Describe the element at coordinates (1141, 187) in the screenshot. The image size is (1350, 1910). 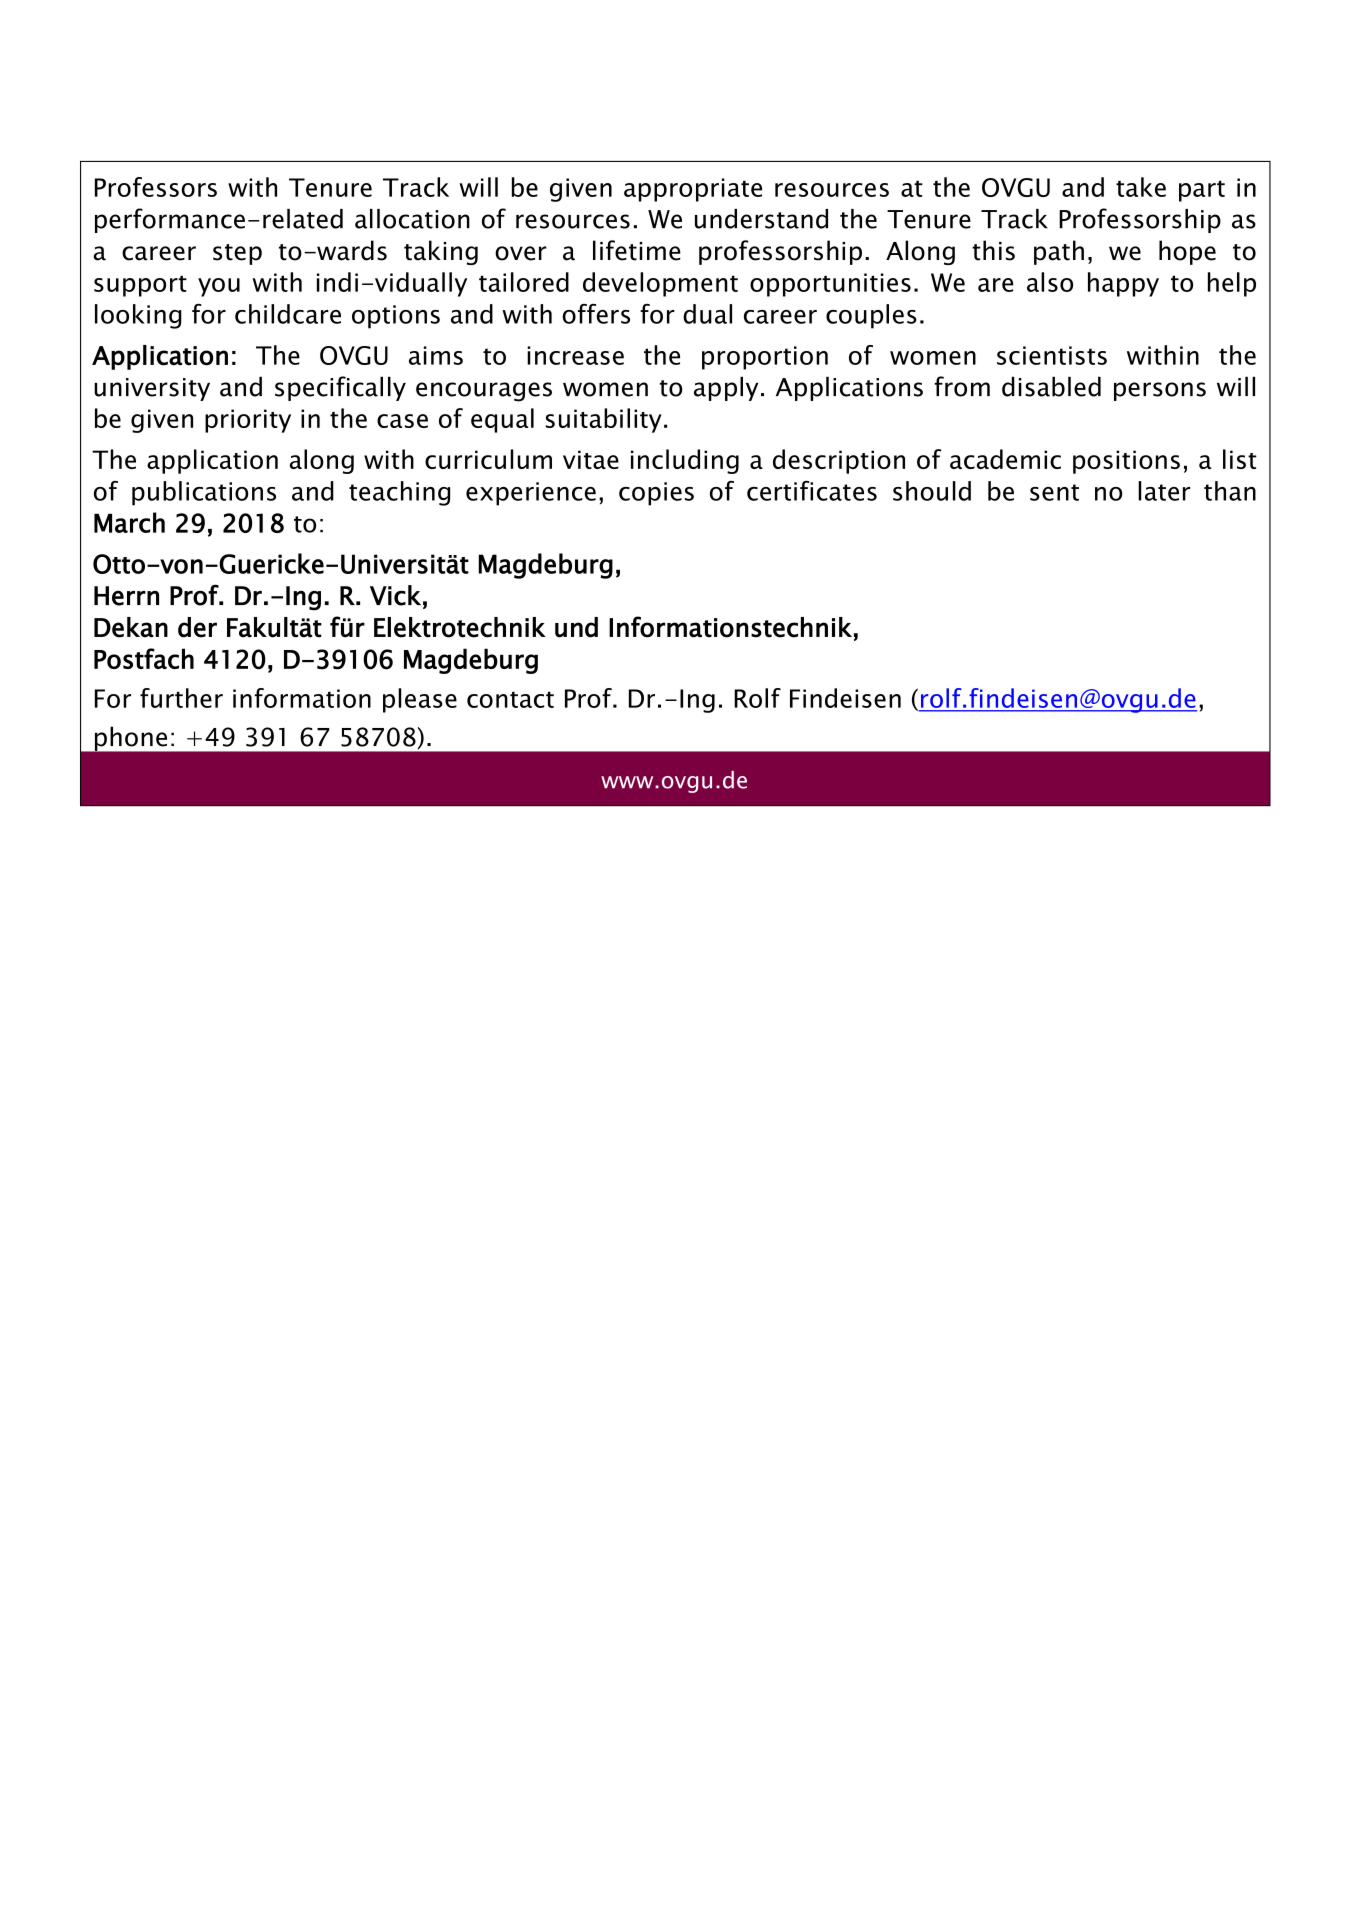
I see `take` at that location.
